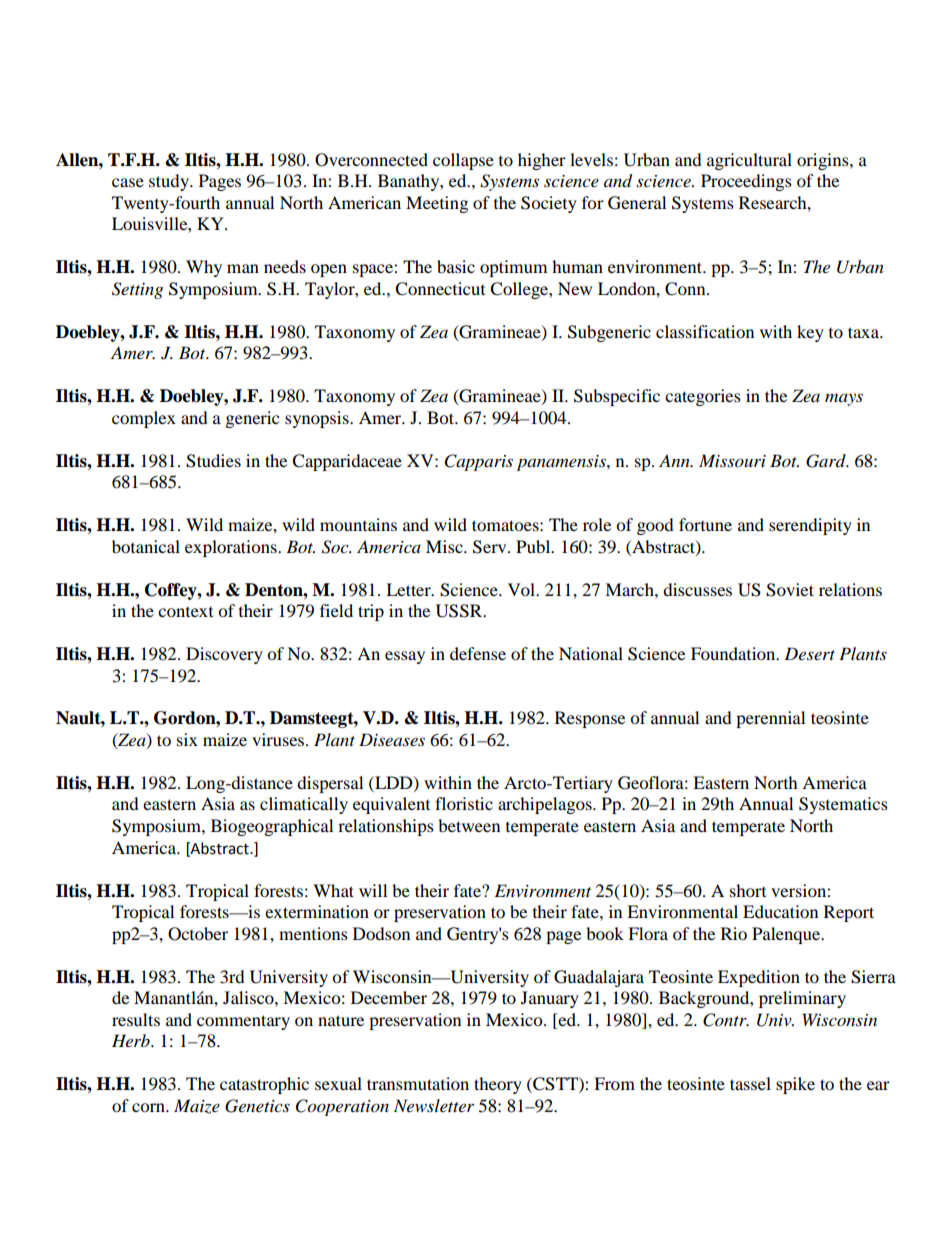  What do you see at coordinates (562, 463) in the screenshot?
I see `panamensis` at bounding box center [562, 463].
